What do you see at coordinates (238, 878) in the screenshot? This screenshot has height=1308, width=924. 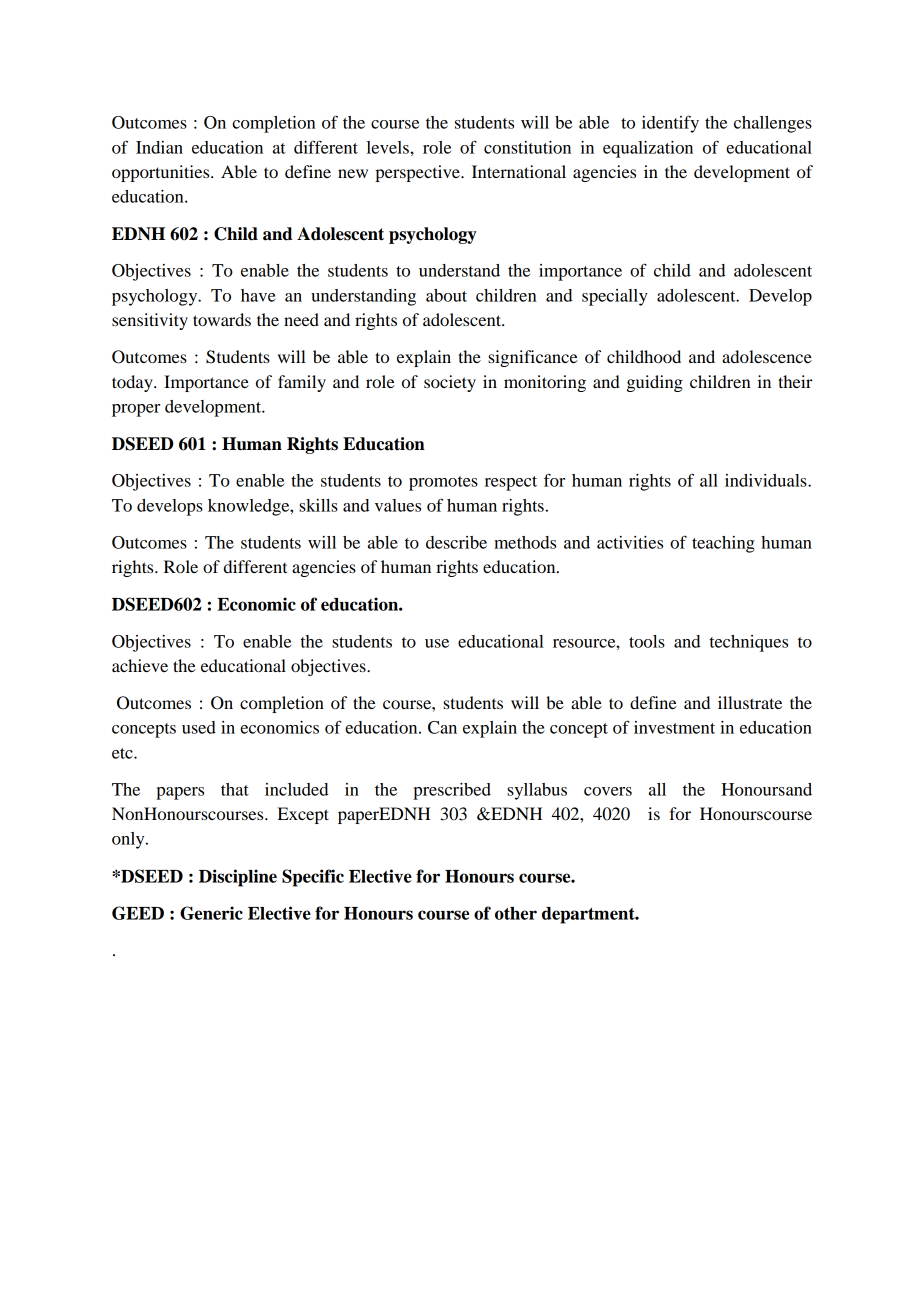 I see `Discipline` at bounding box center [238, 878].
